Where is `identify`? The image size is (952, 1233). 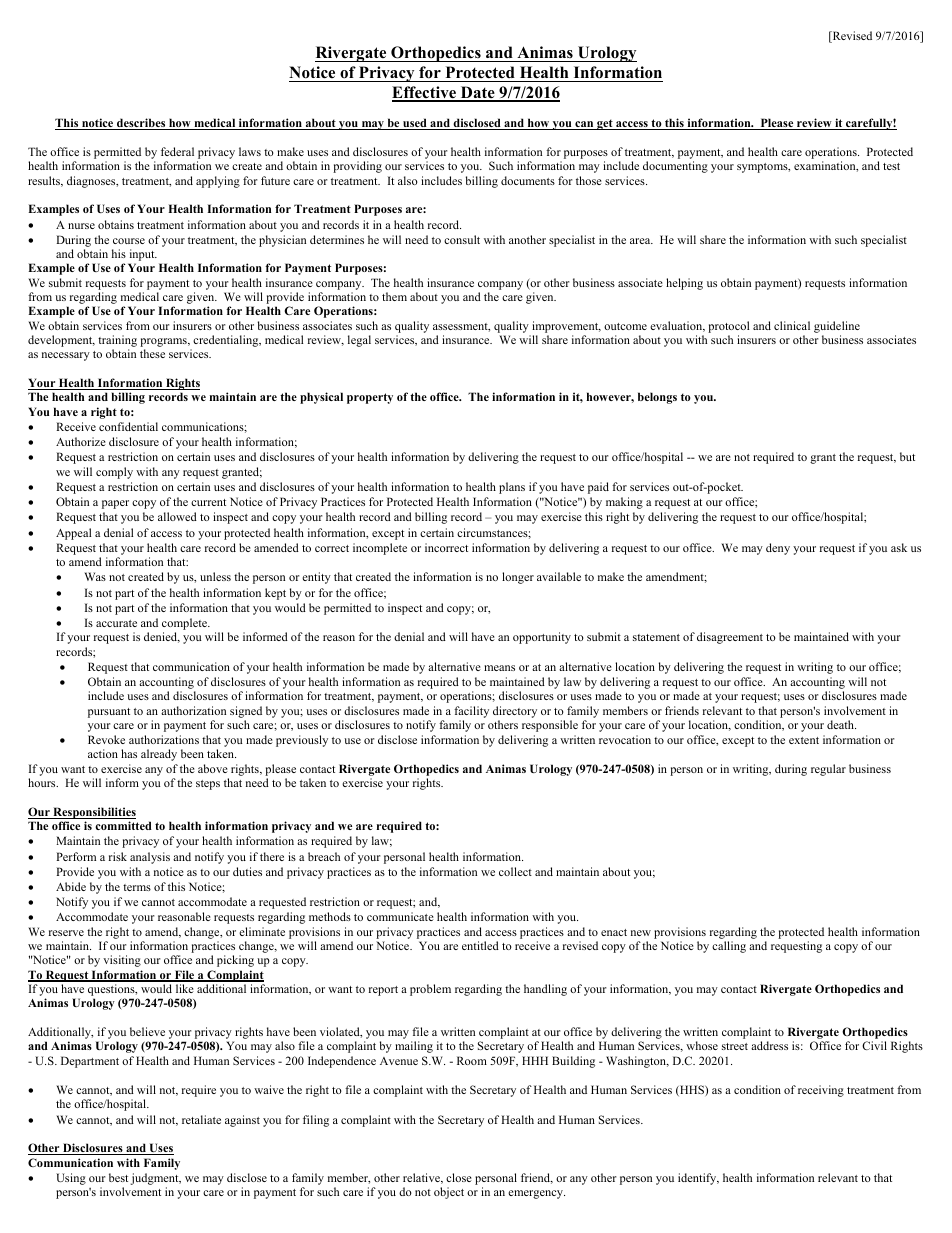 identify is located at coordinates (698, 1179).
